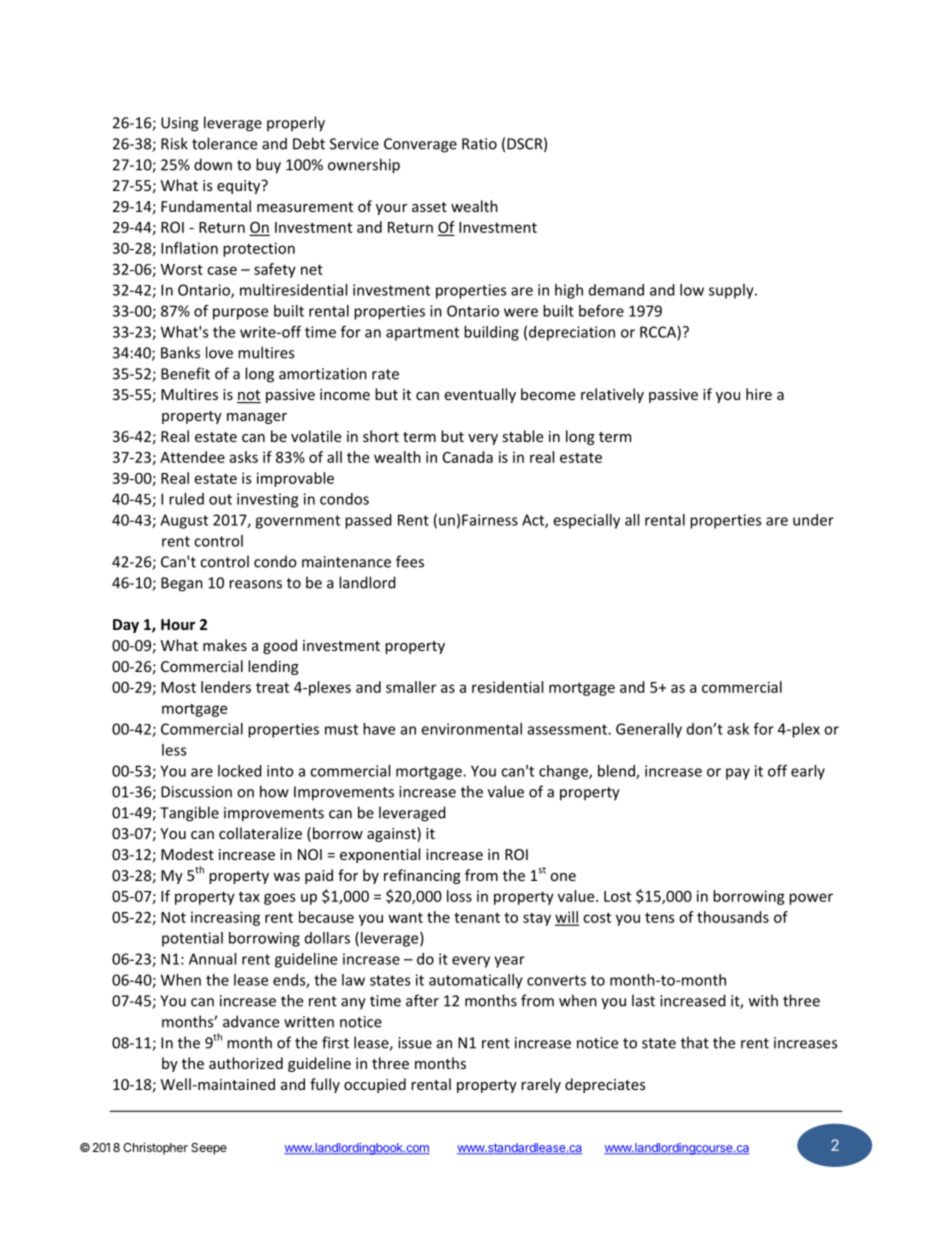 This screenshot has width=952, height=1233. What do you see at coordinates (732, 291) in the screenshot?
I see `supply` at bounding box center [732, 291].
